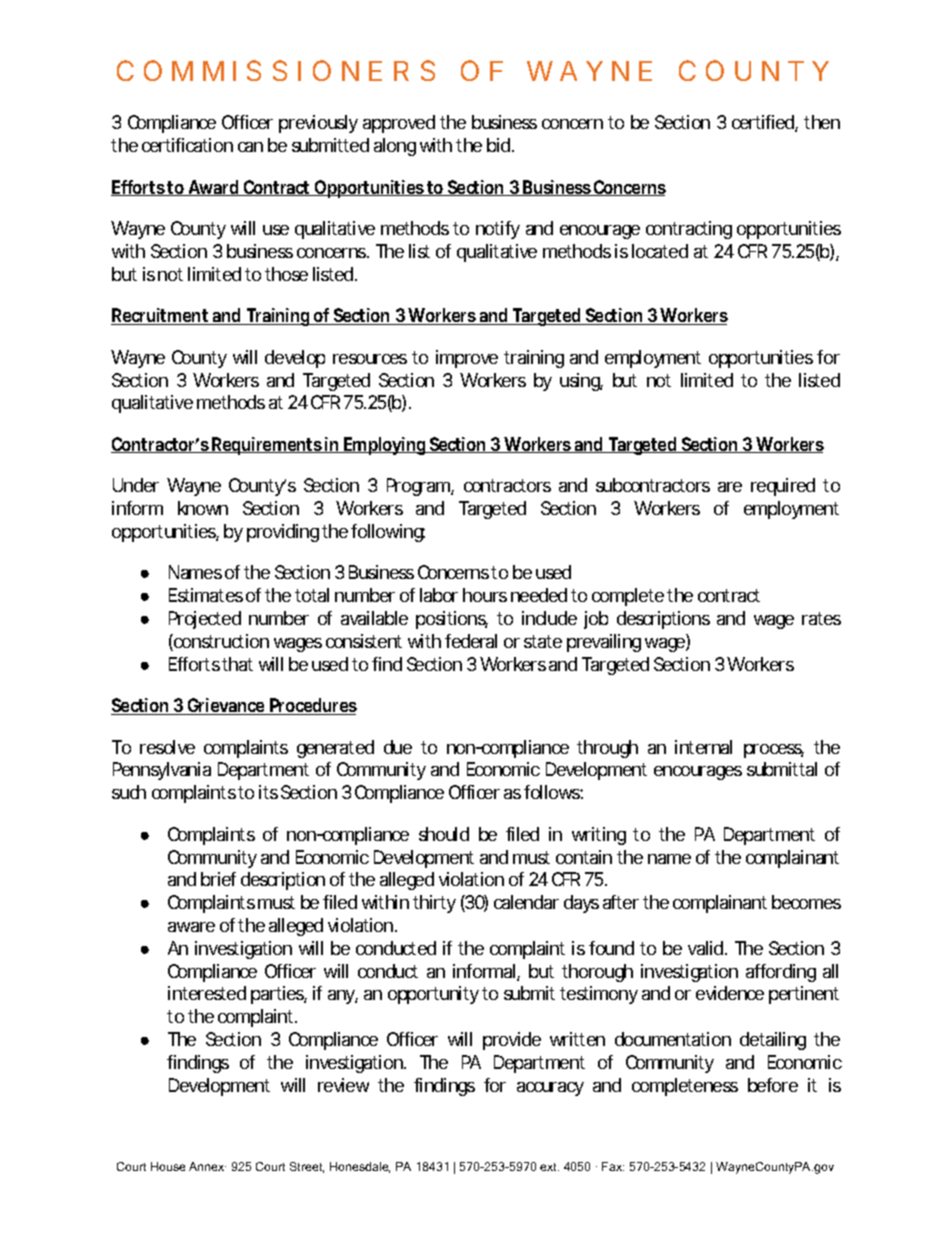  Describe the element at coordinates (822, 122) in the screenshot. I see `then` at that location.
